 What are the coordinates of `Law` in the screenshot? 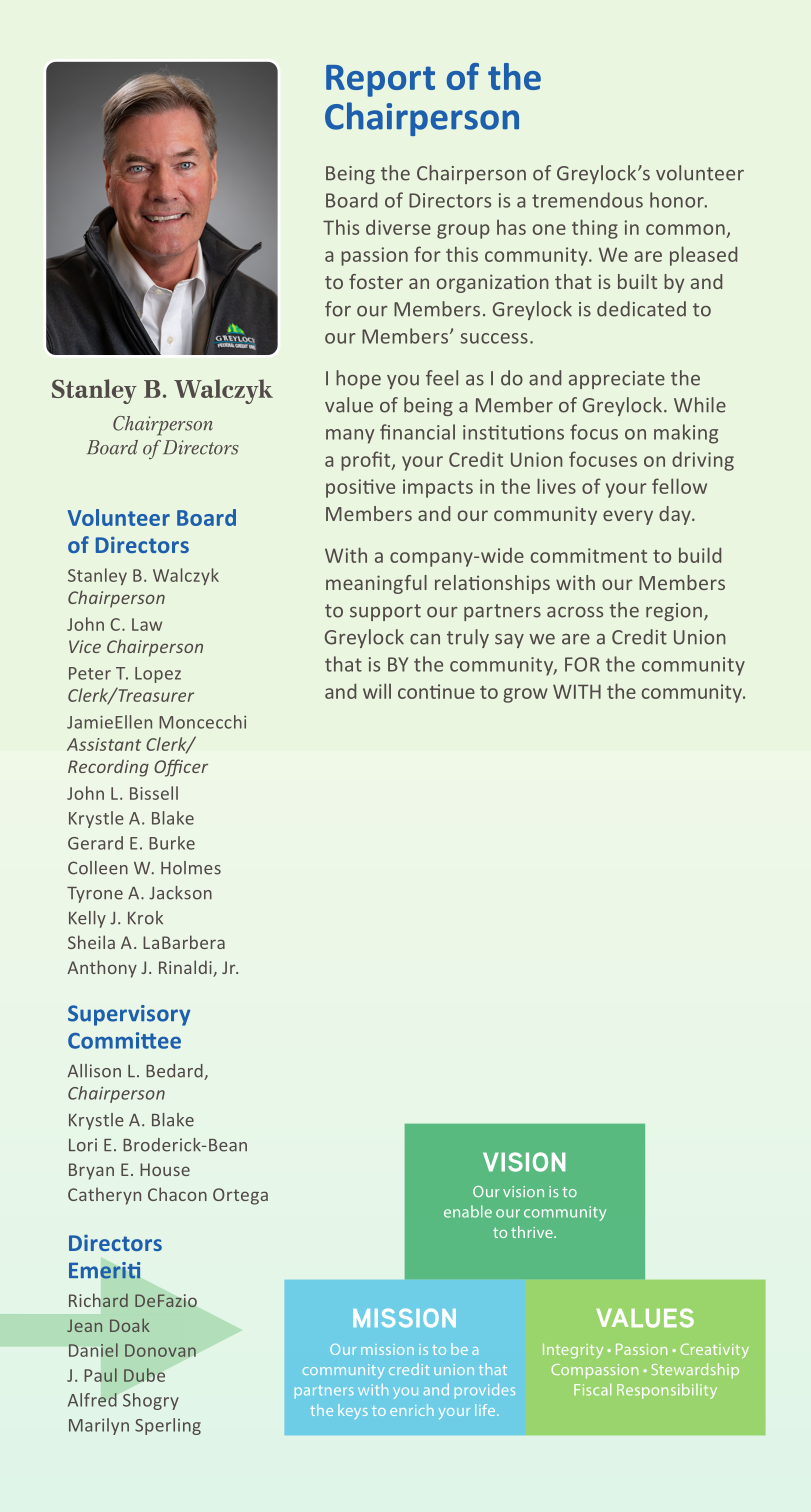 It's located at (147, 624).
